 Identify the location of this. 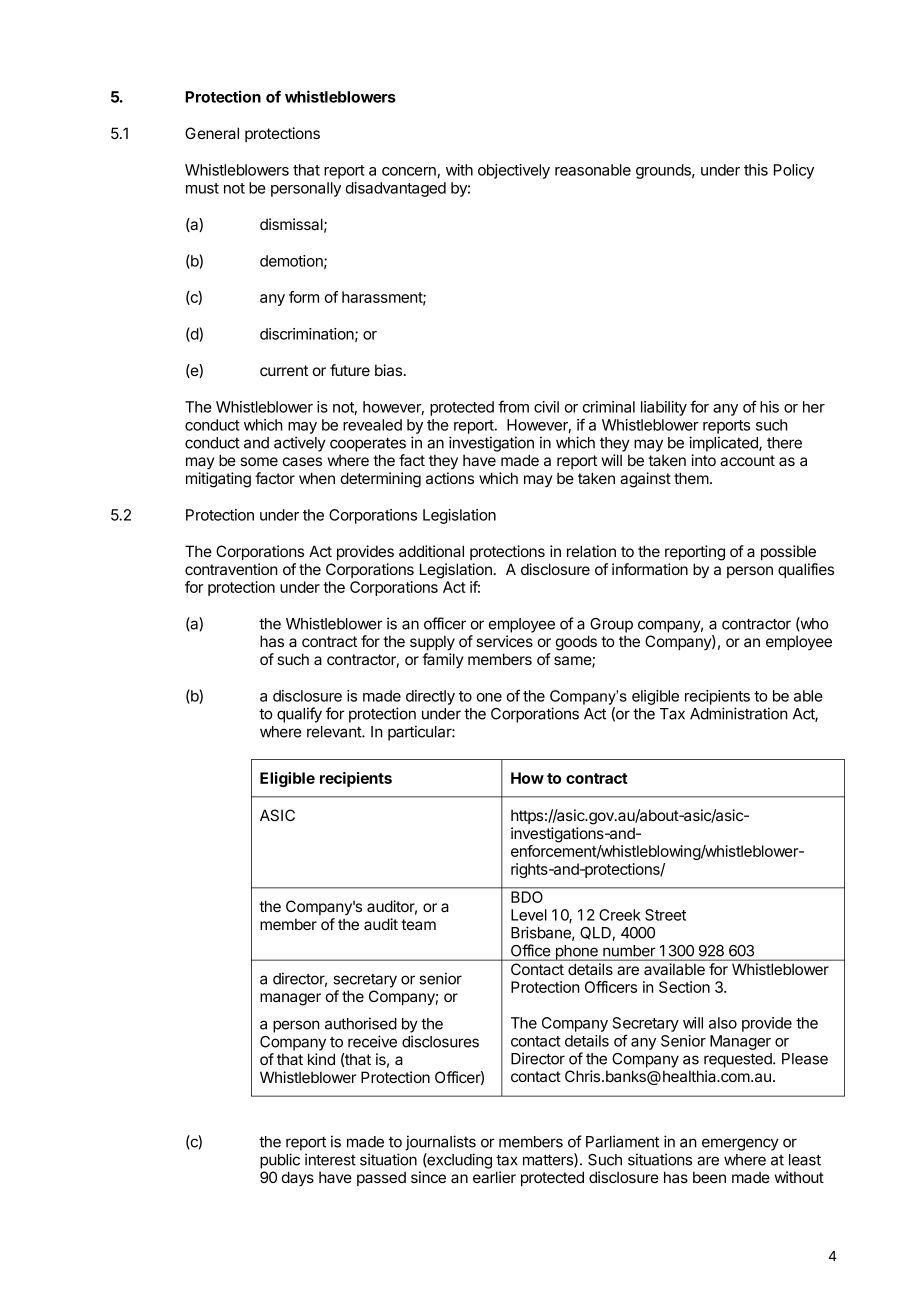
(756, 170).
